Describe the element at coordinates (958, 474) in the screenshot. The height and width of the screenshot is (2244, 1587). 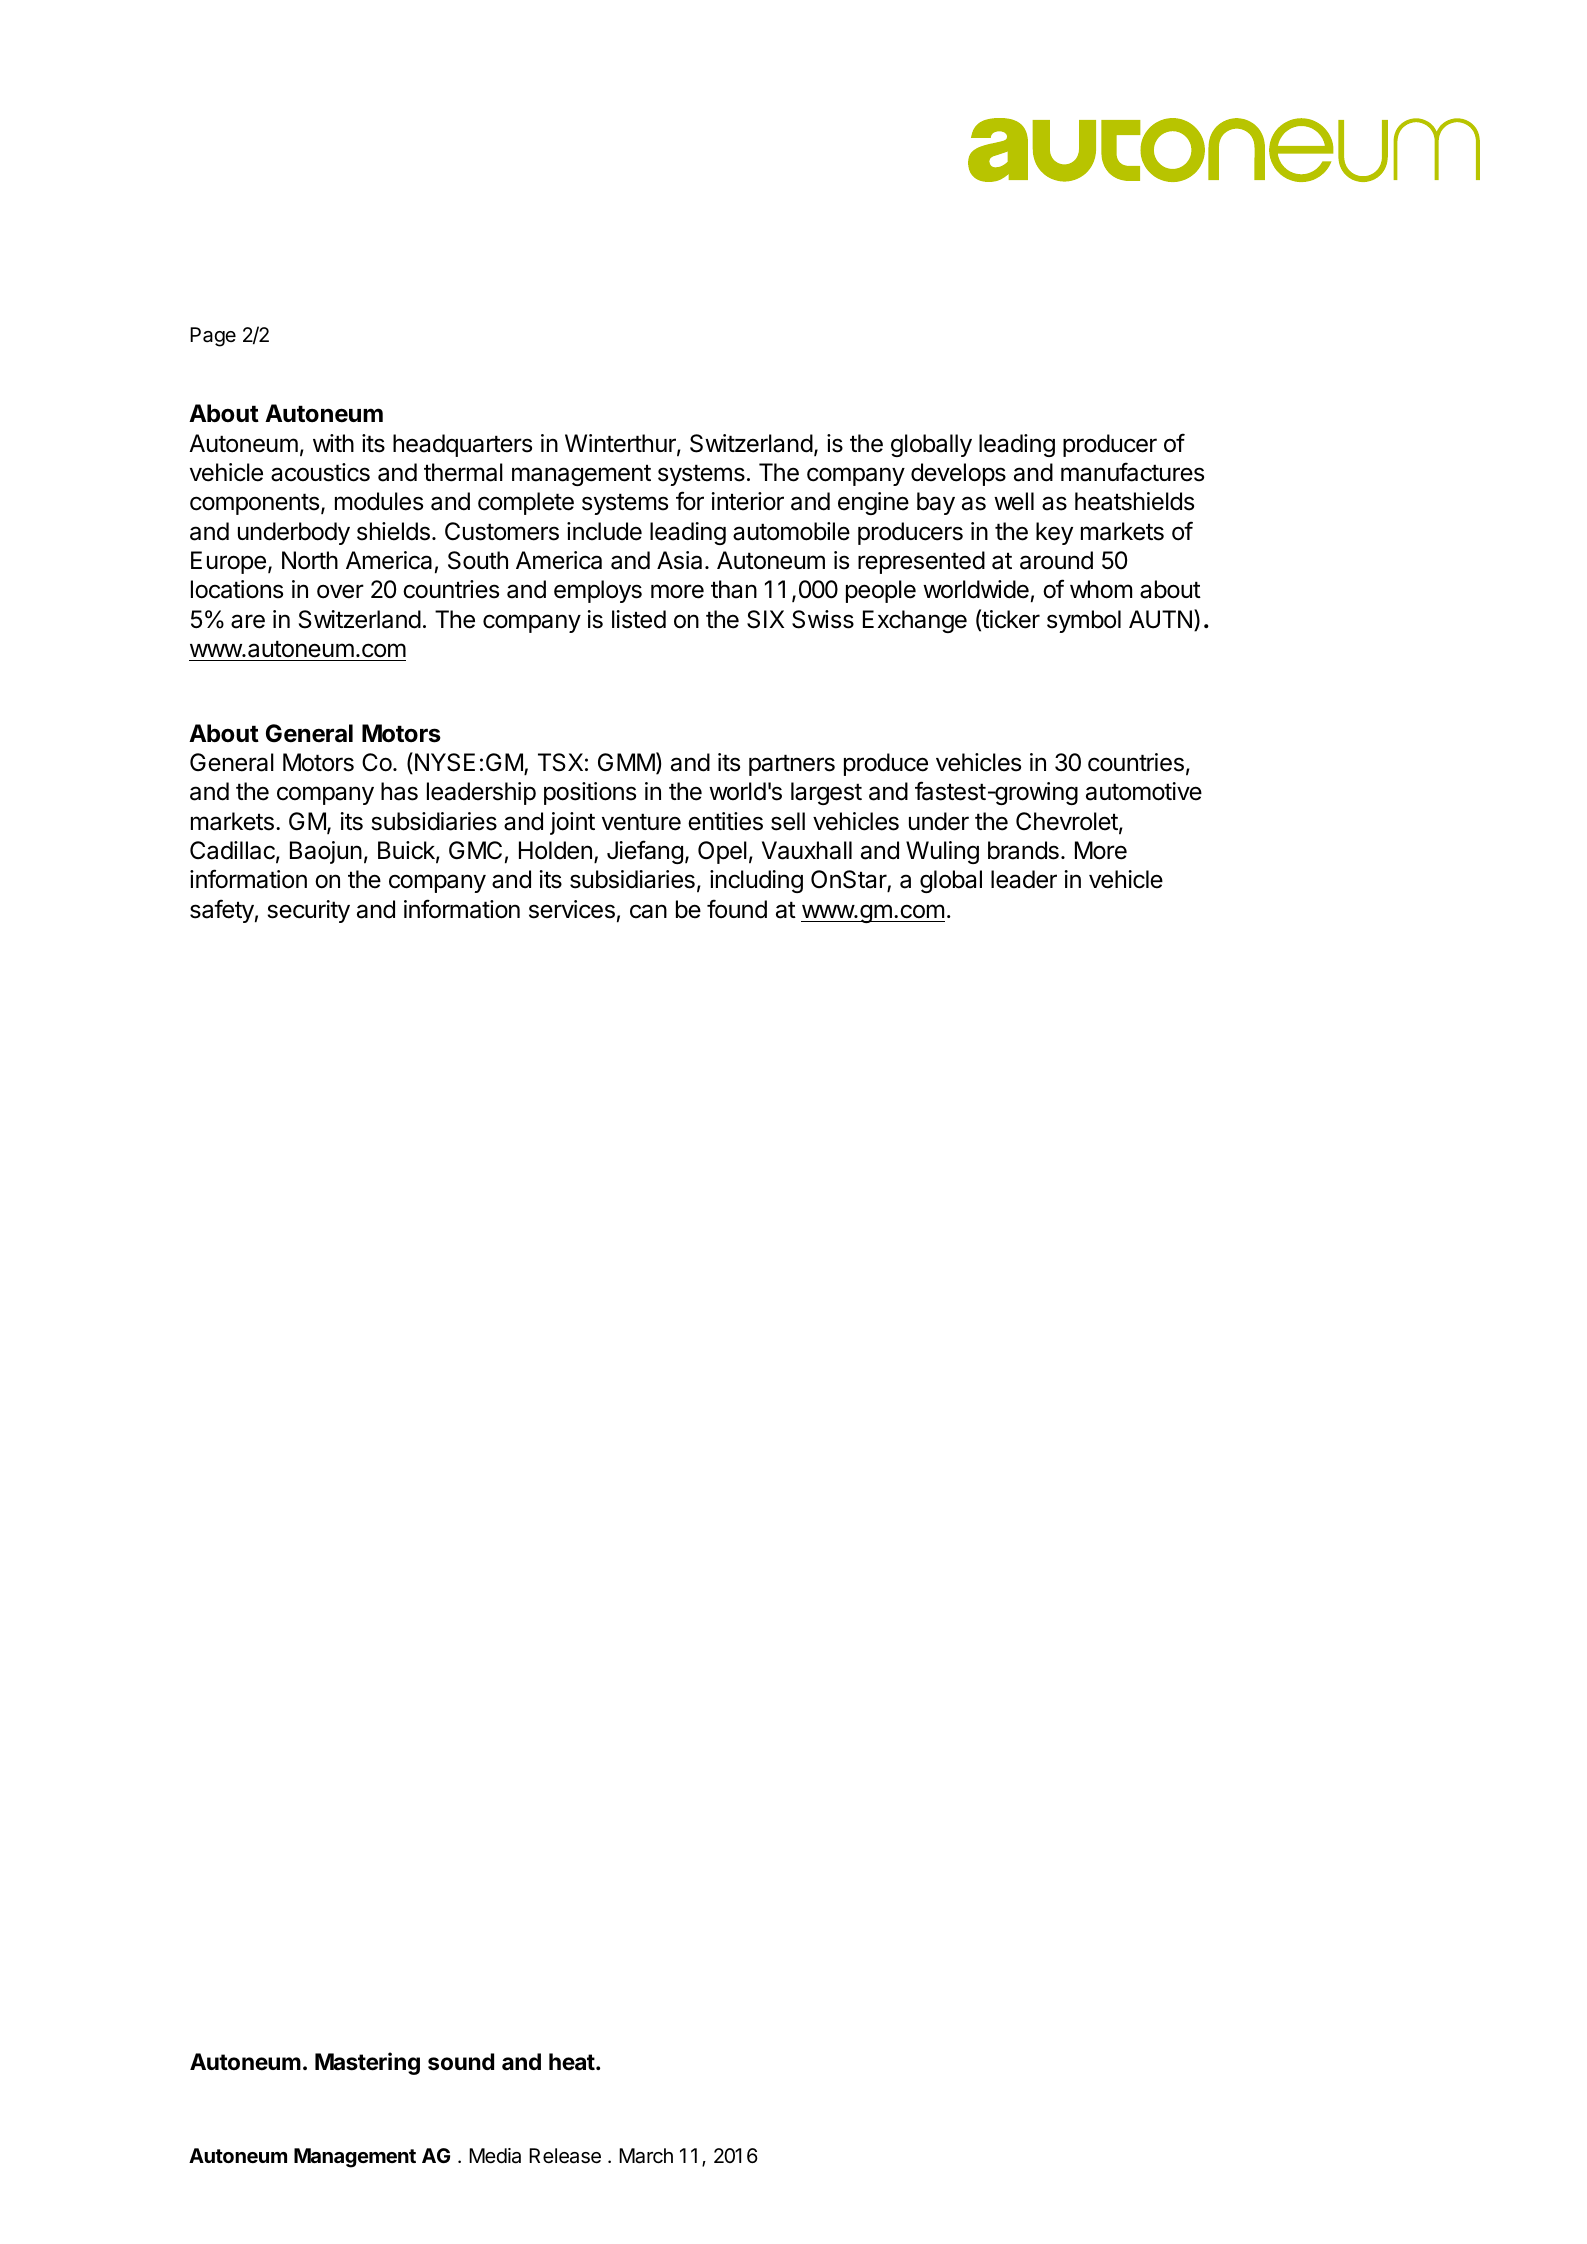
I see `develops` at that location.
